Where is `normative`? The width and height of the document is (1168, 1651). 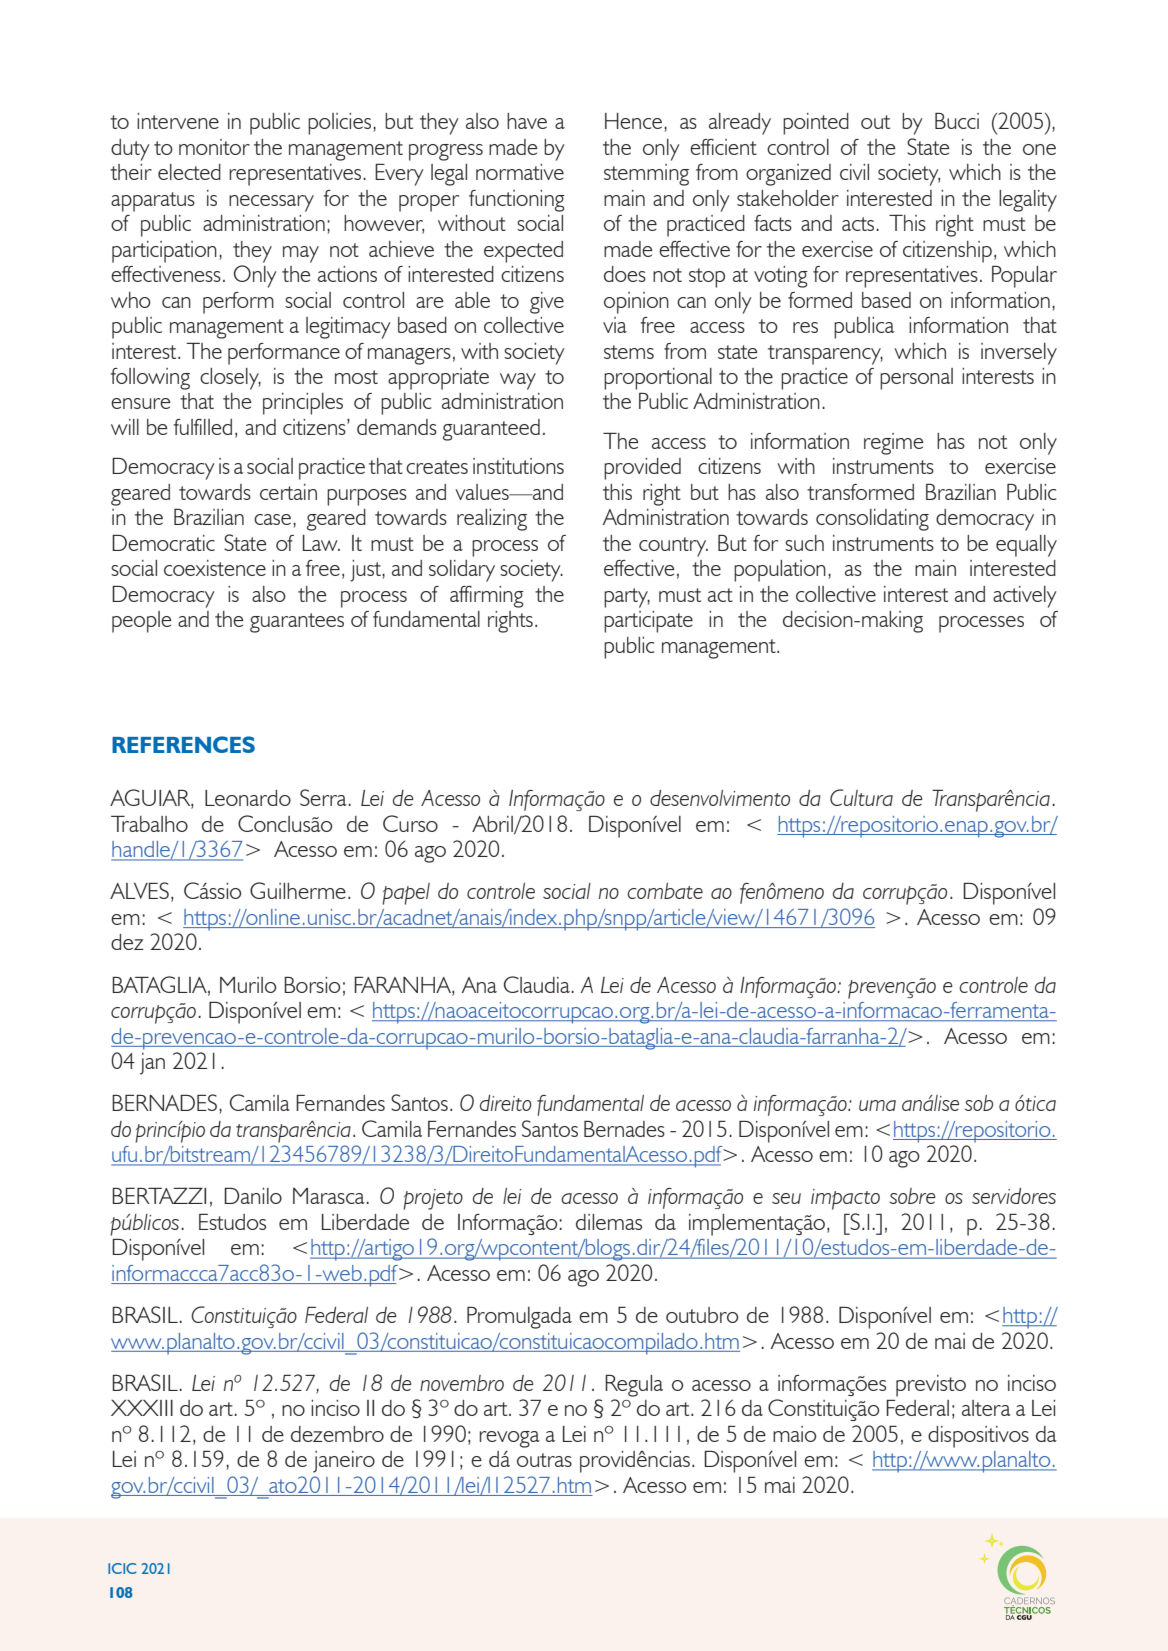
normative is located at coordinates (520, 172).
